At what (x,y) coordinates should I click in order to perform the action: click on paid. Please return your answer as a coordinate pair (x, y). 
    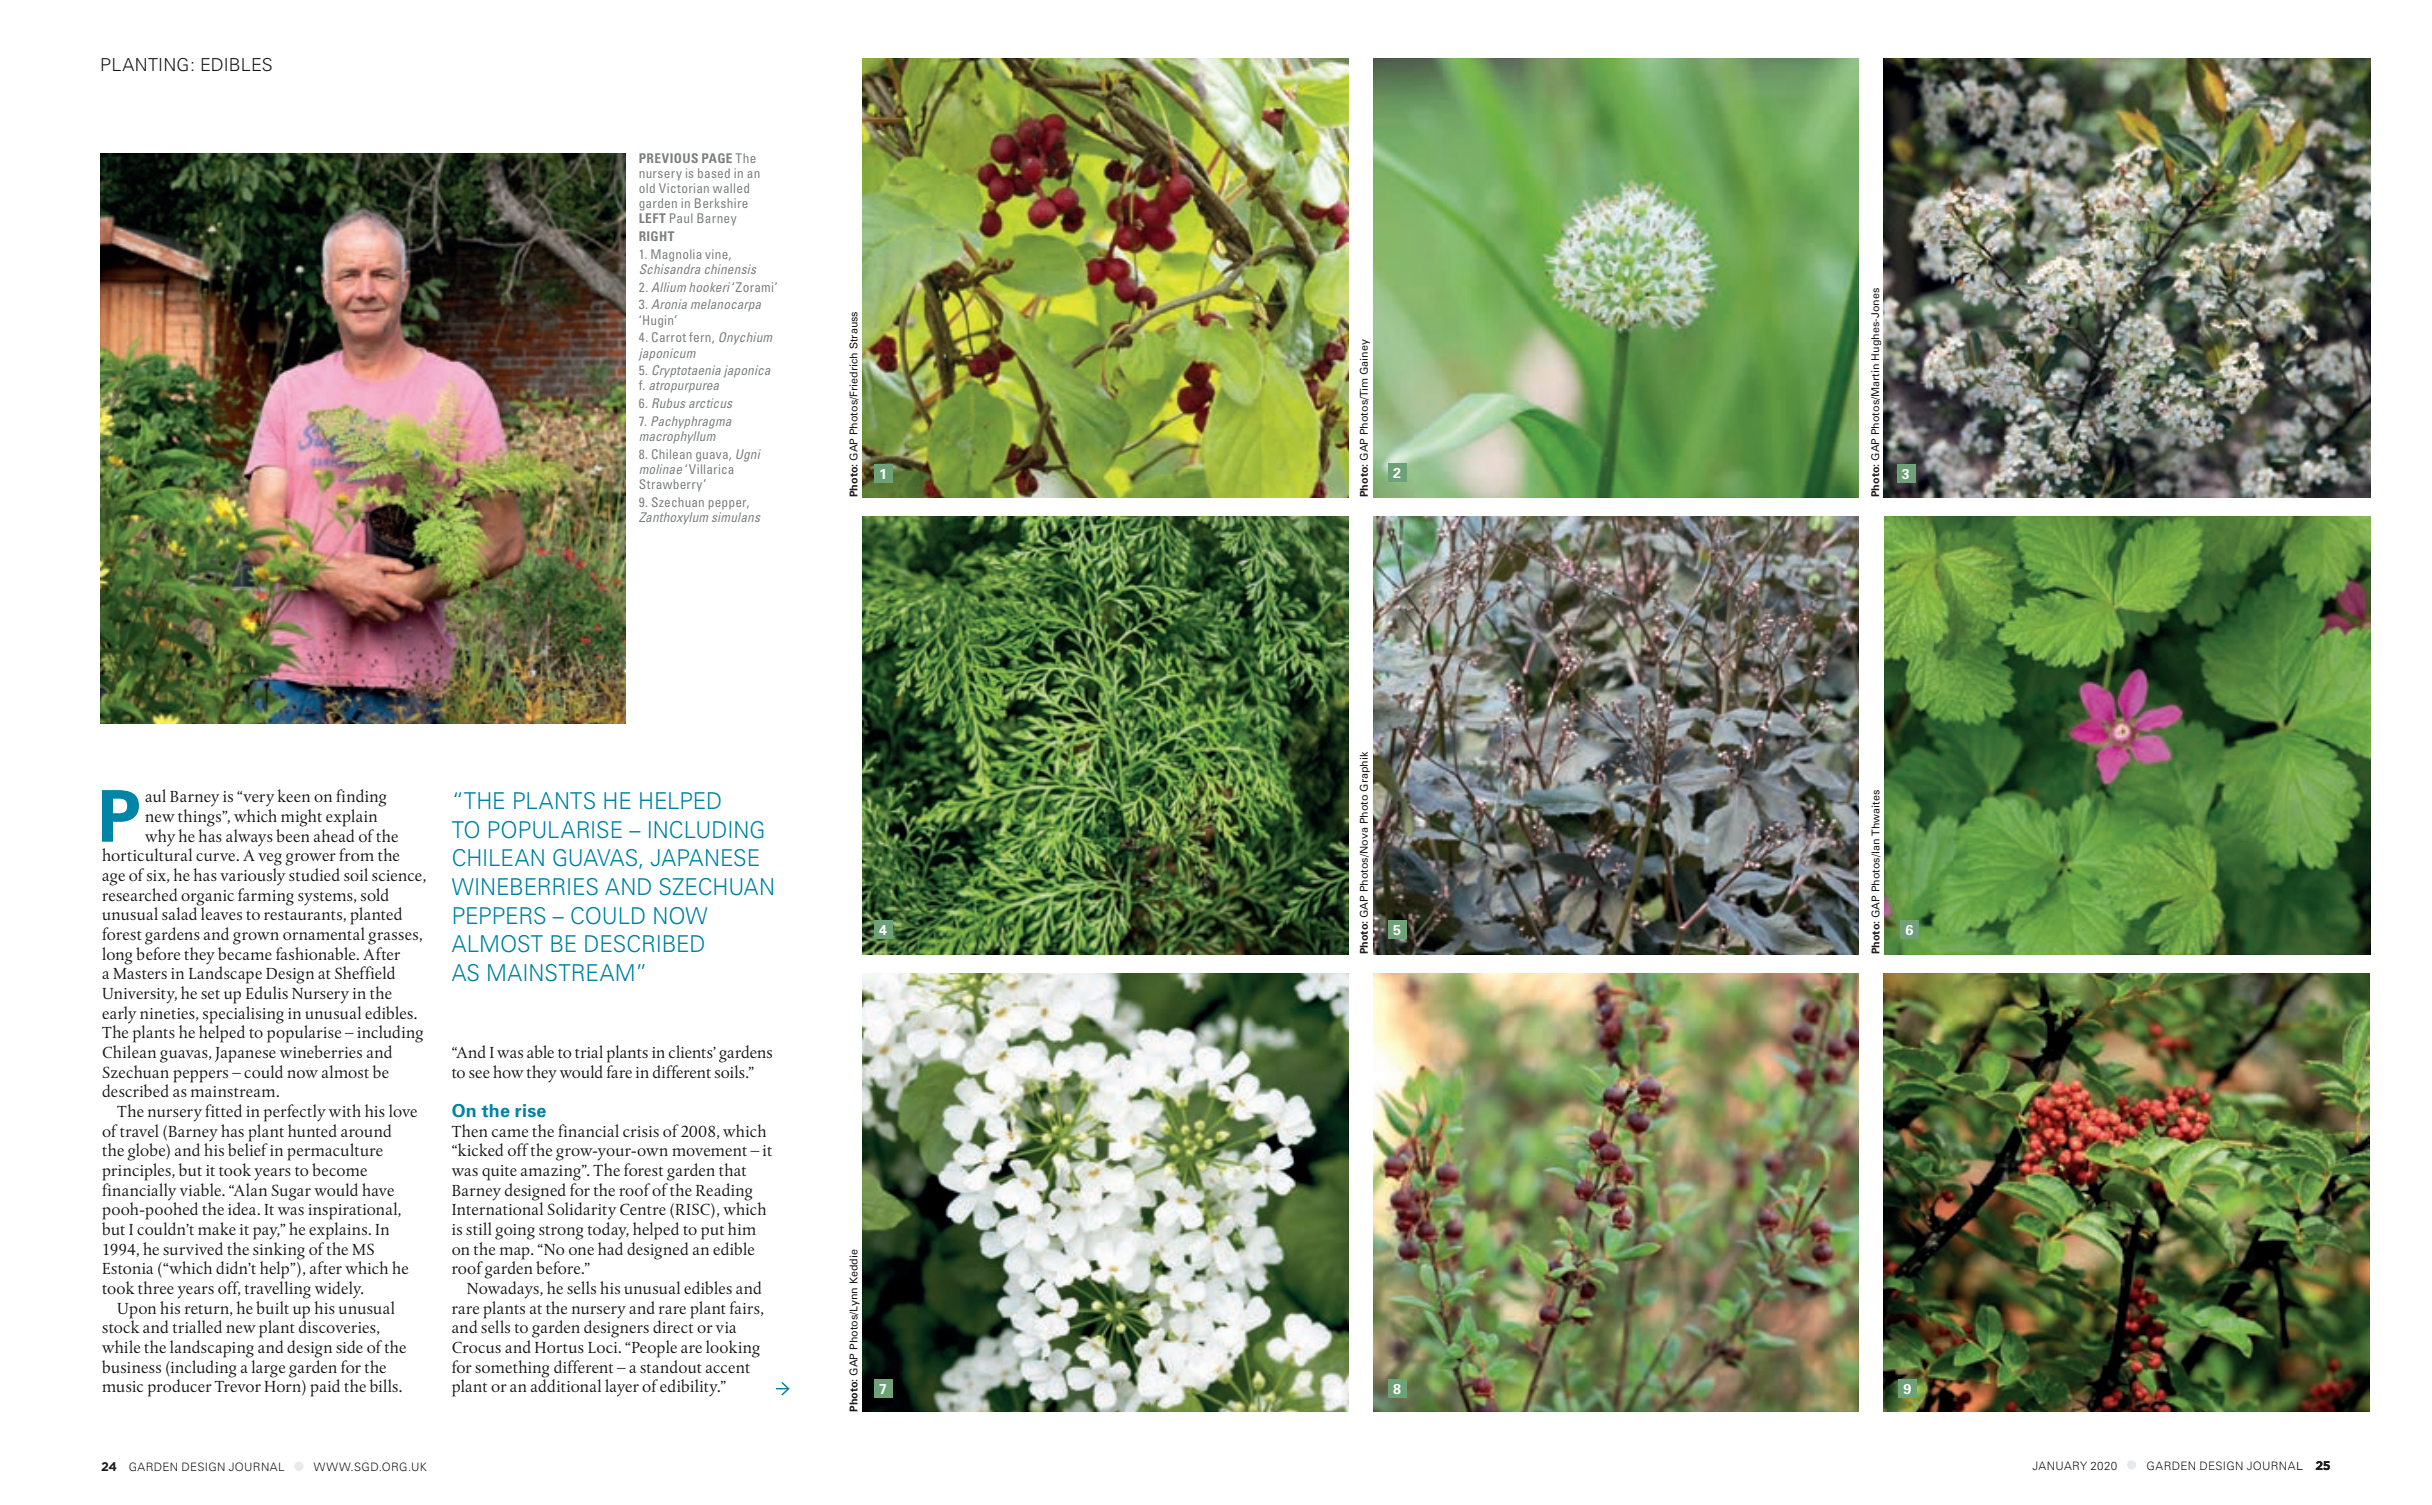
    Looking at the image, I should click on (325, 1388).
